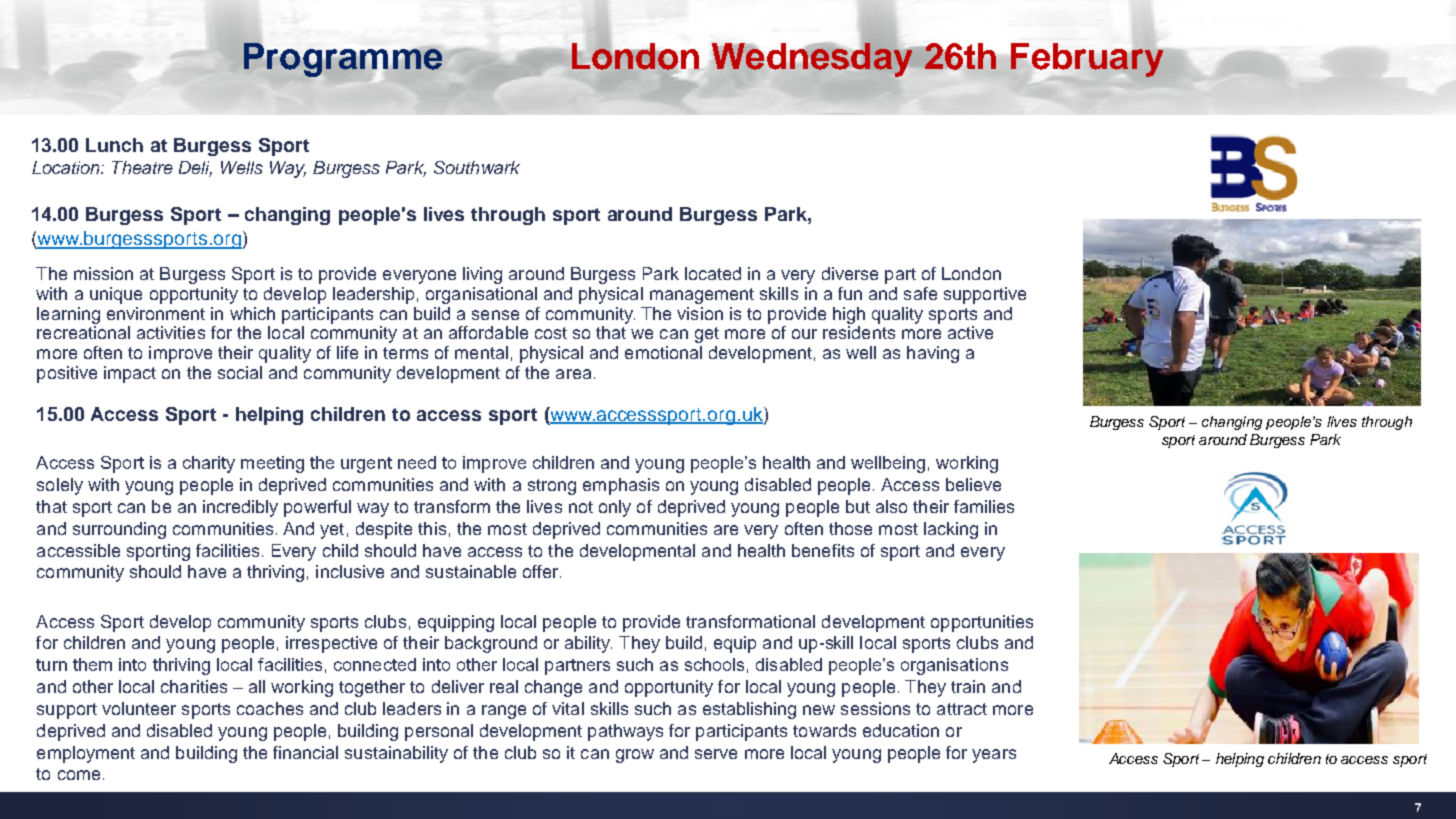 Image resolution: width=1456 pixels, height=819 pixels. What do you see at coordinates (994, 756) in the page?
I see `years` at bounding box center [994, 756].
